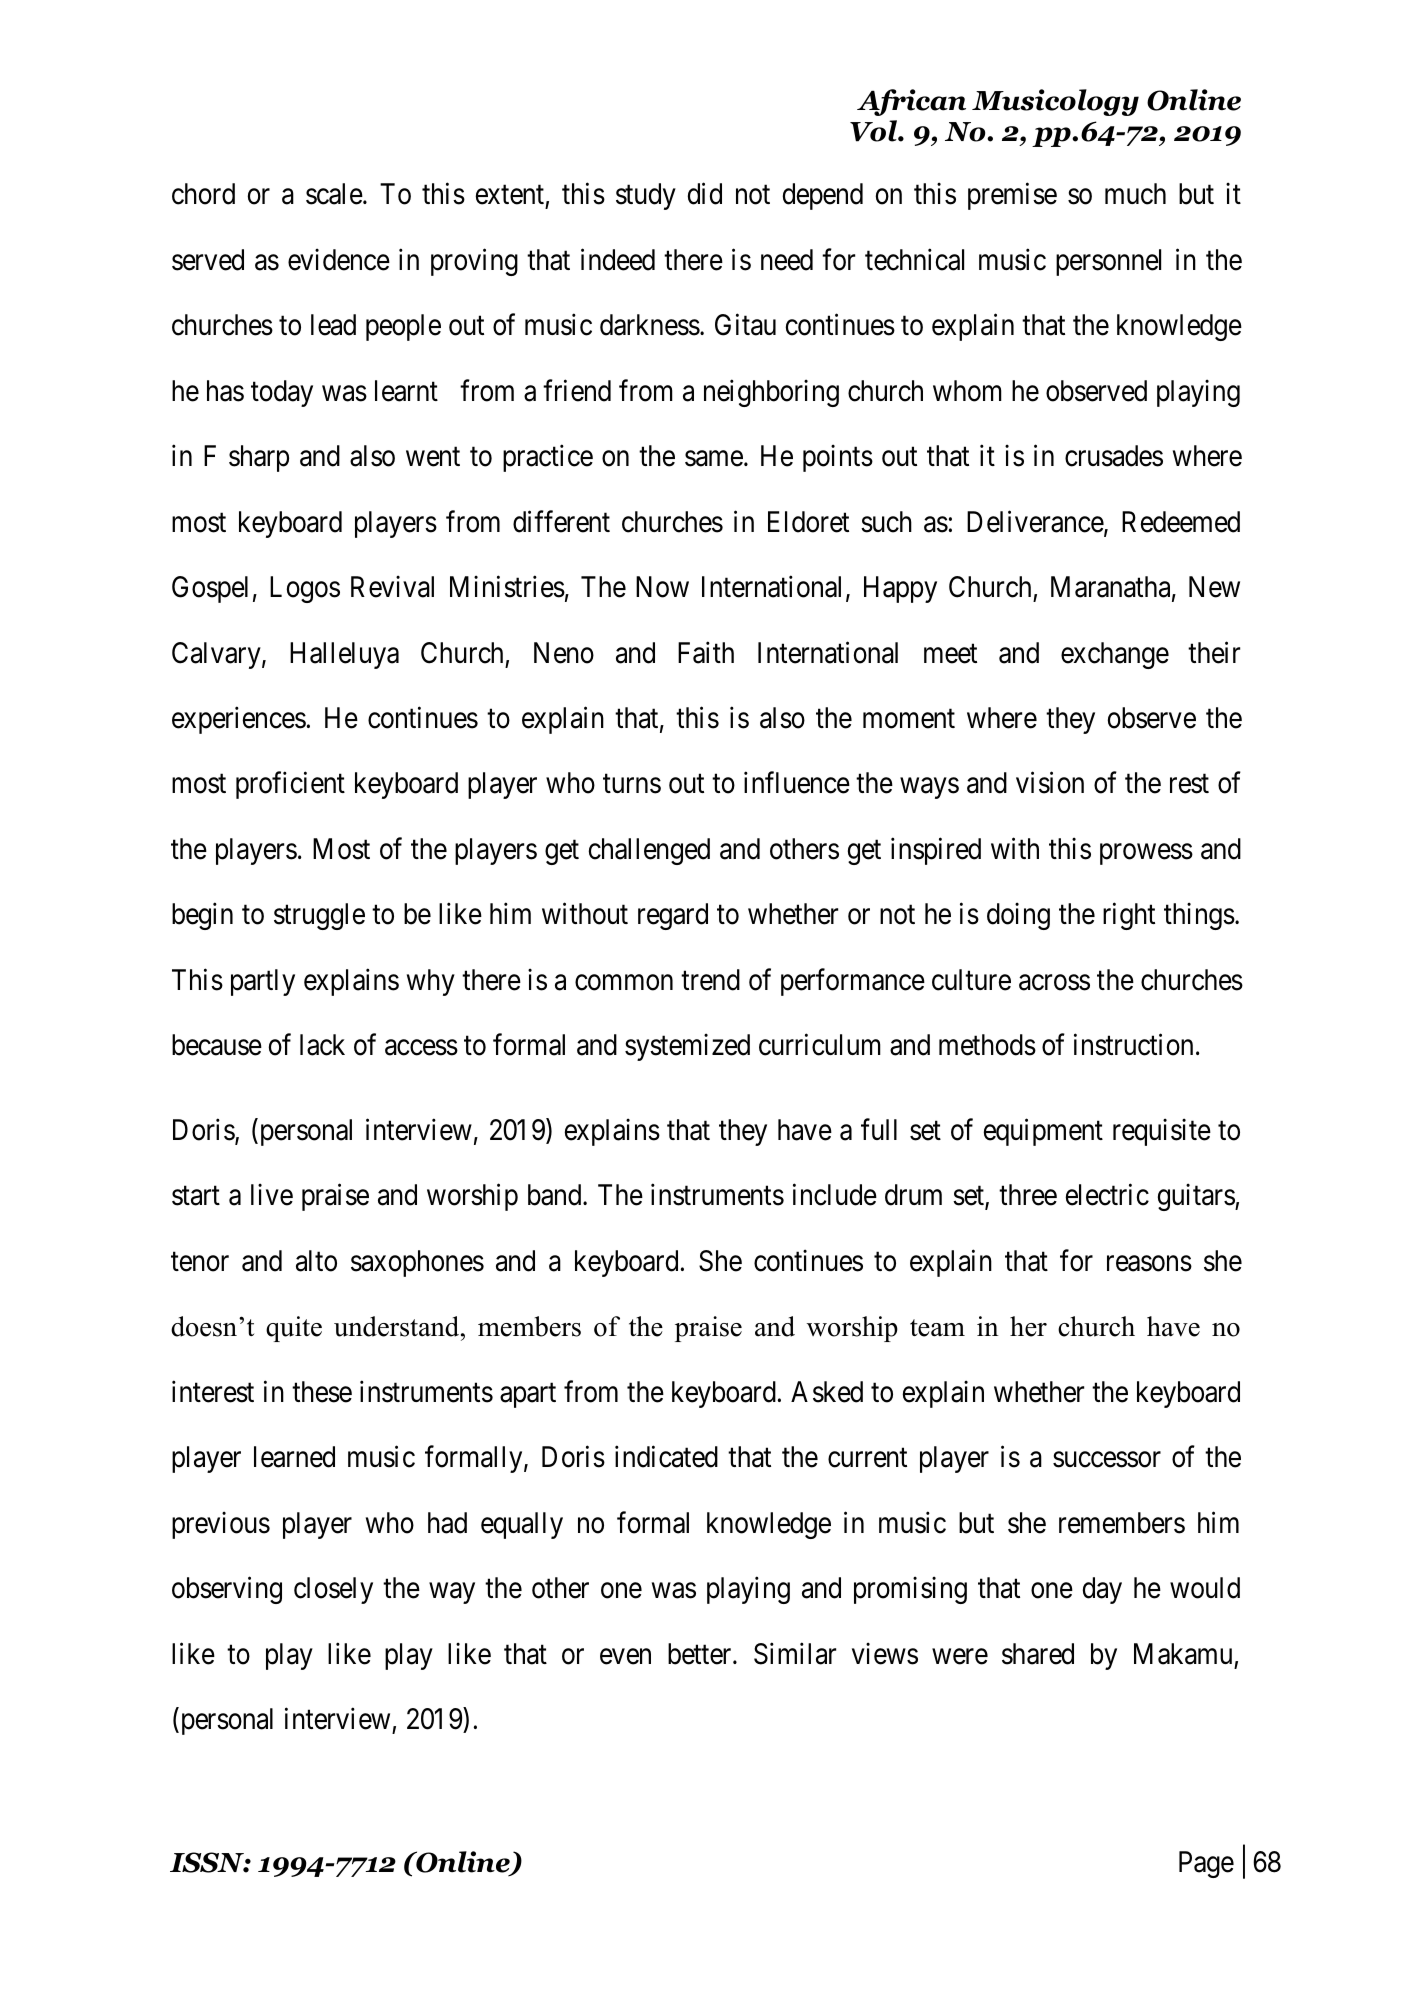 The image size is (1412, 1997). Describe the element at coordinates (333, 1590) in the page. I see `closely` at that location.
